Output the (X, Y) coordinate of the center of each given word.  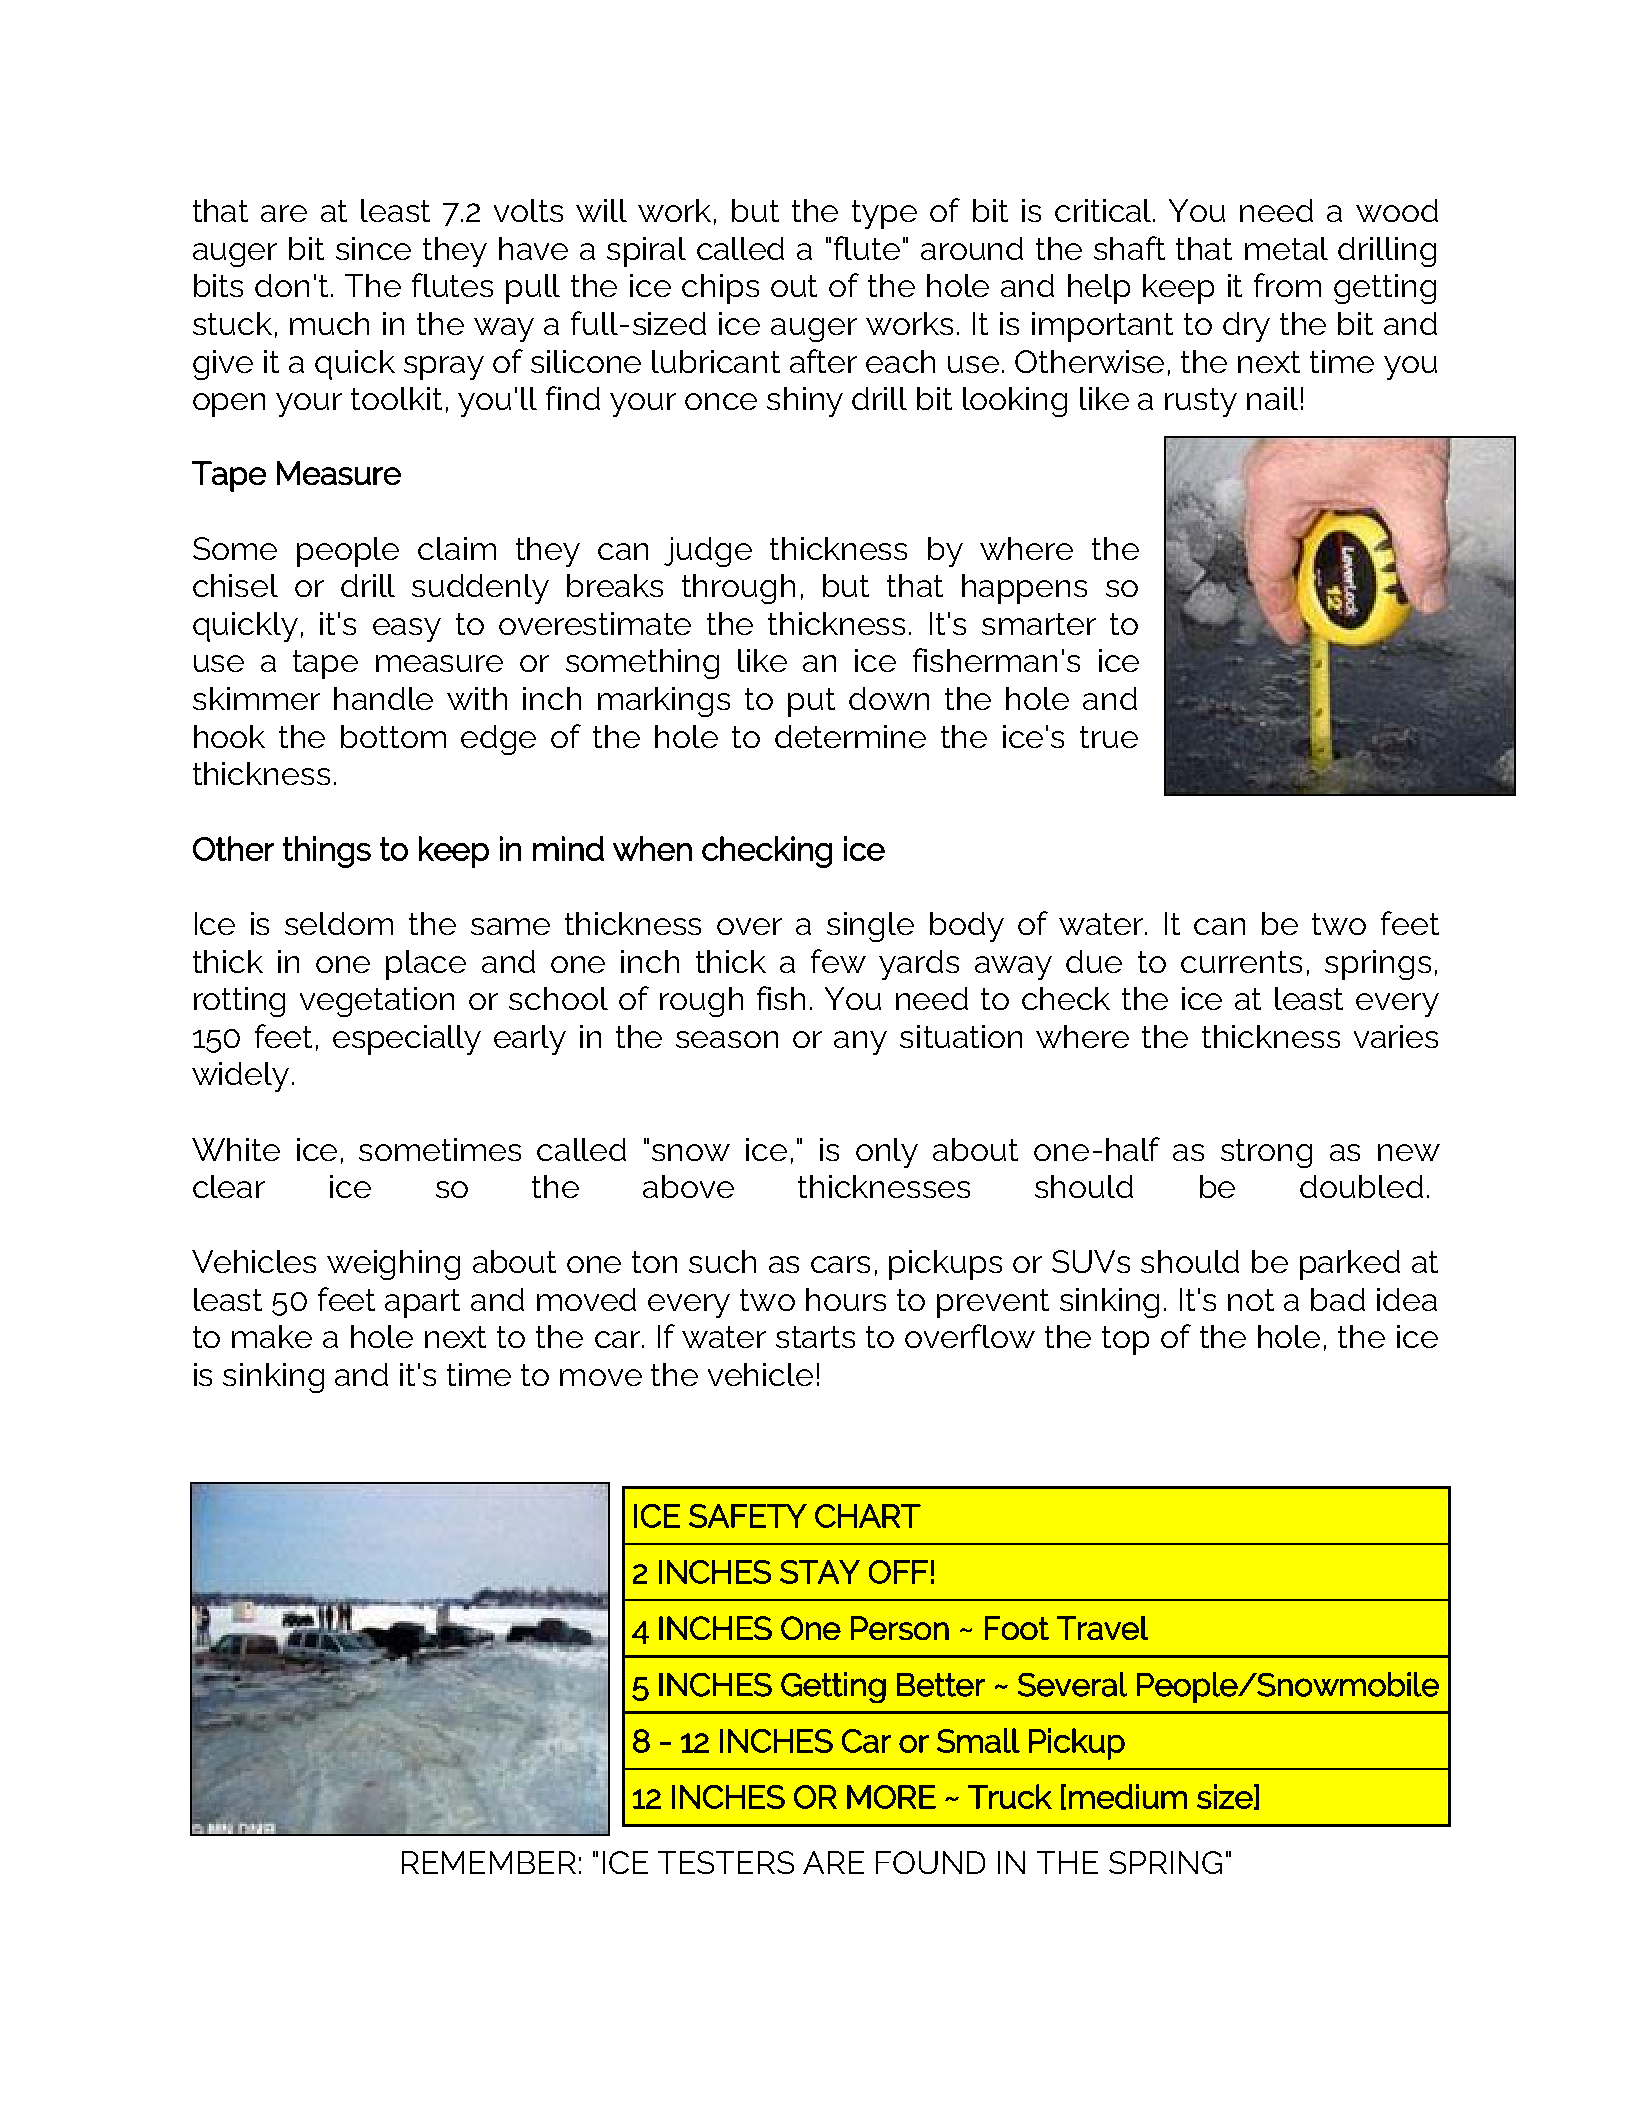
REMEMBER (489, 1862)
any (860, 1043)
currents (1241, 962)
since (373, 248)
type (884, 214)
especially (407, 1040)
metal (1286, 248)
